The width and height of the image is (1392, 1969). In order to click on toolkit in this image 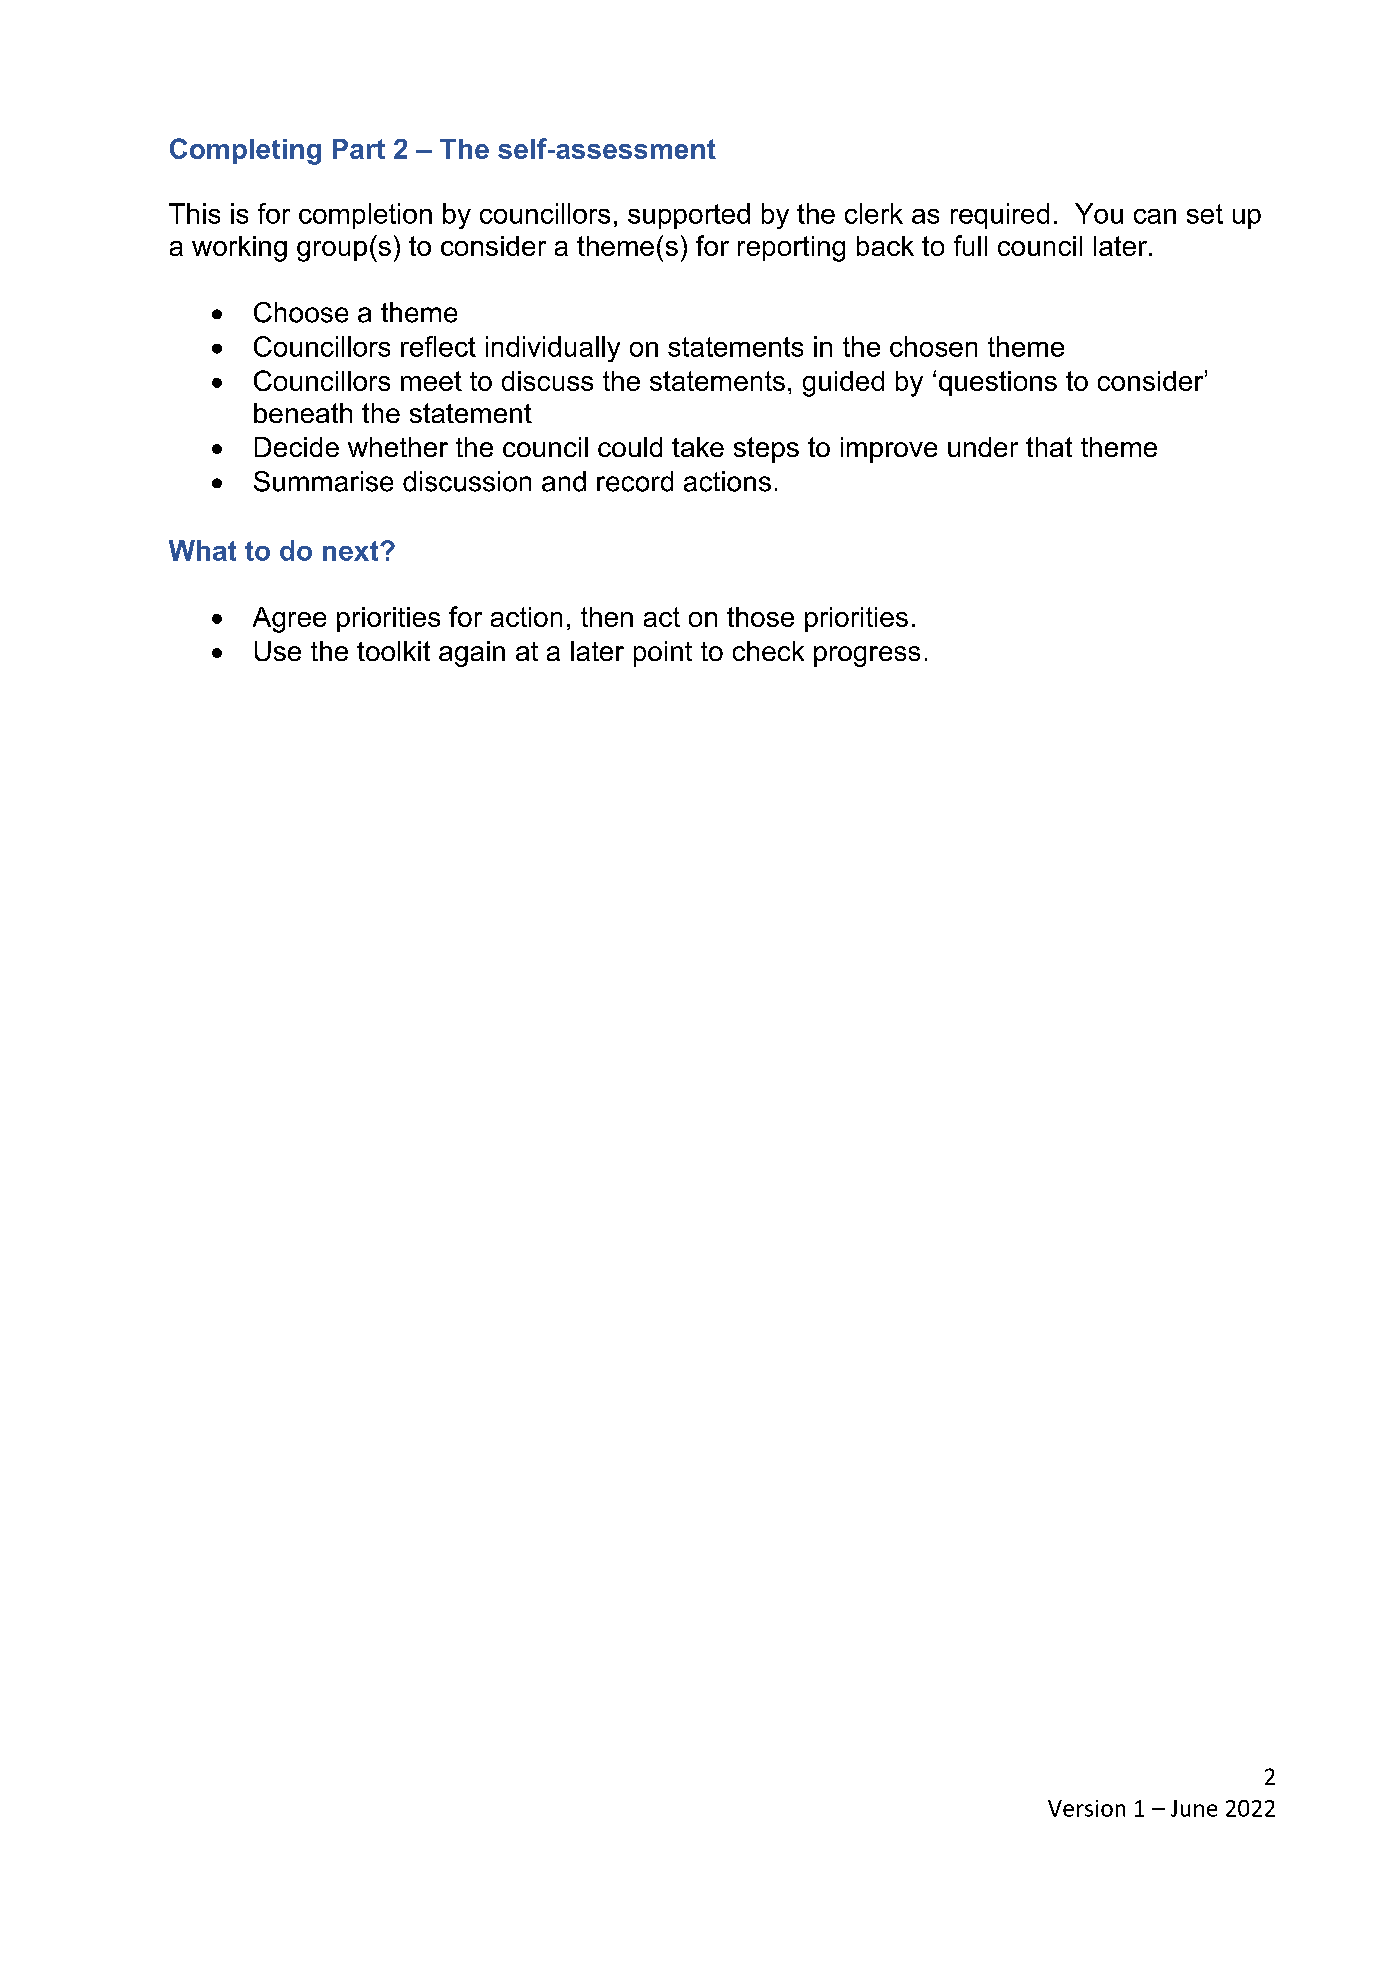, I will do `click(393, 651)`.
